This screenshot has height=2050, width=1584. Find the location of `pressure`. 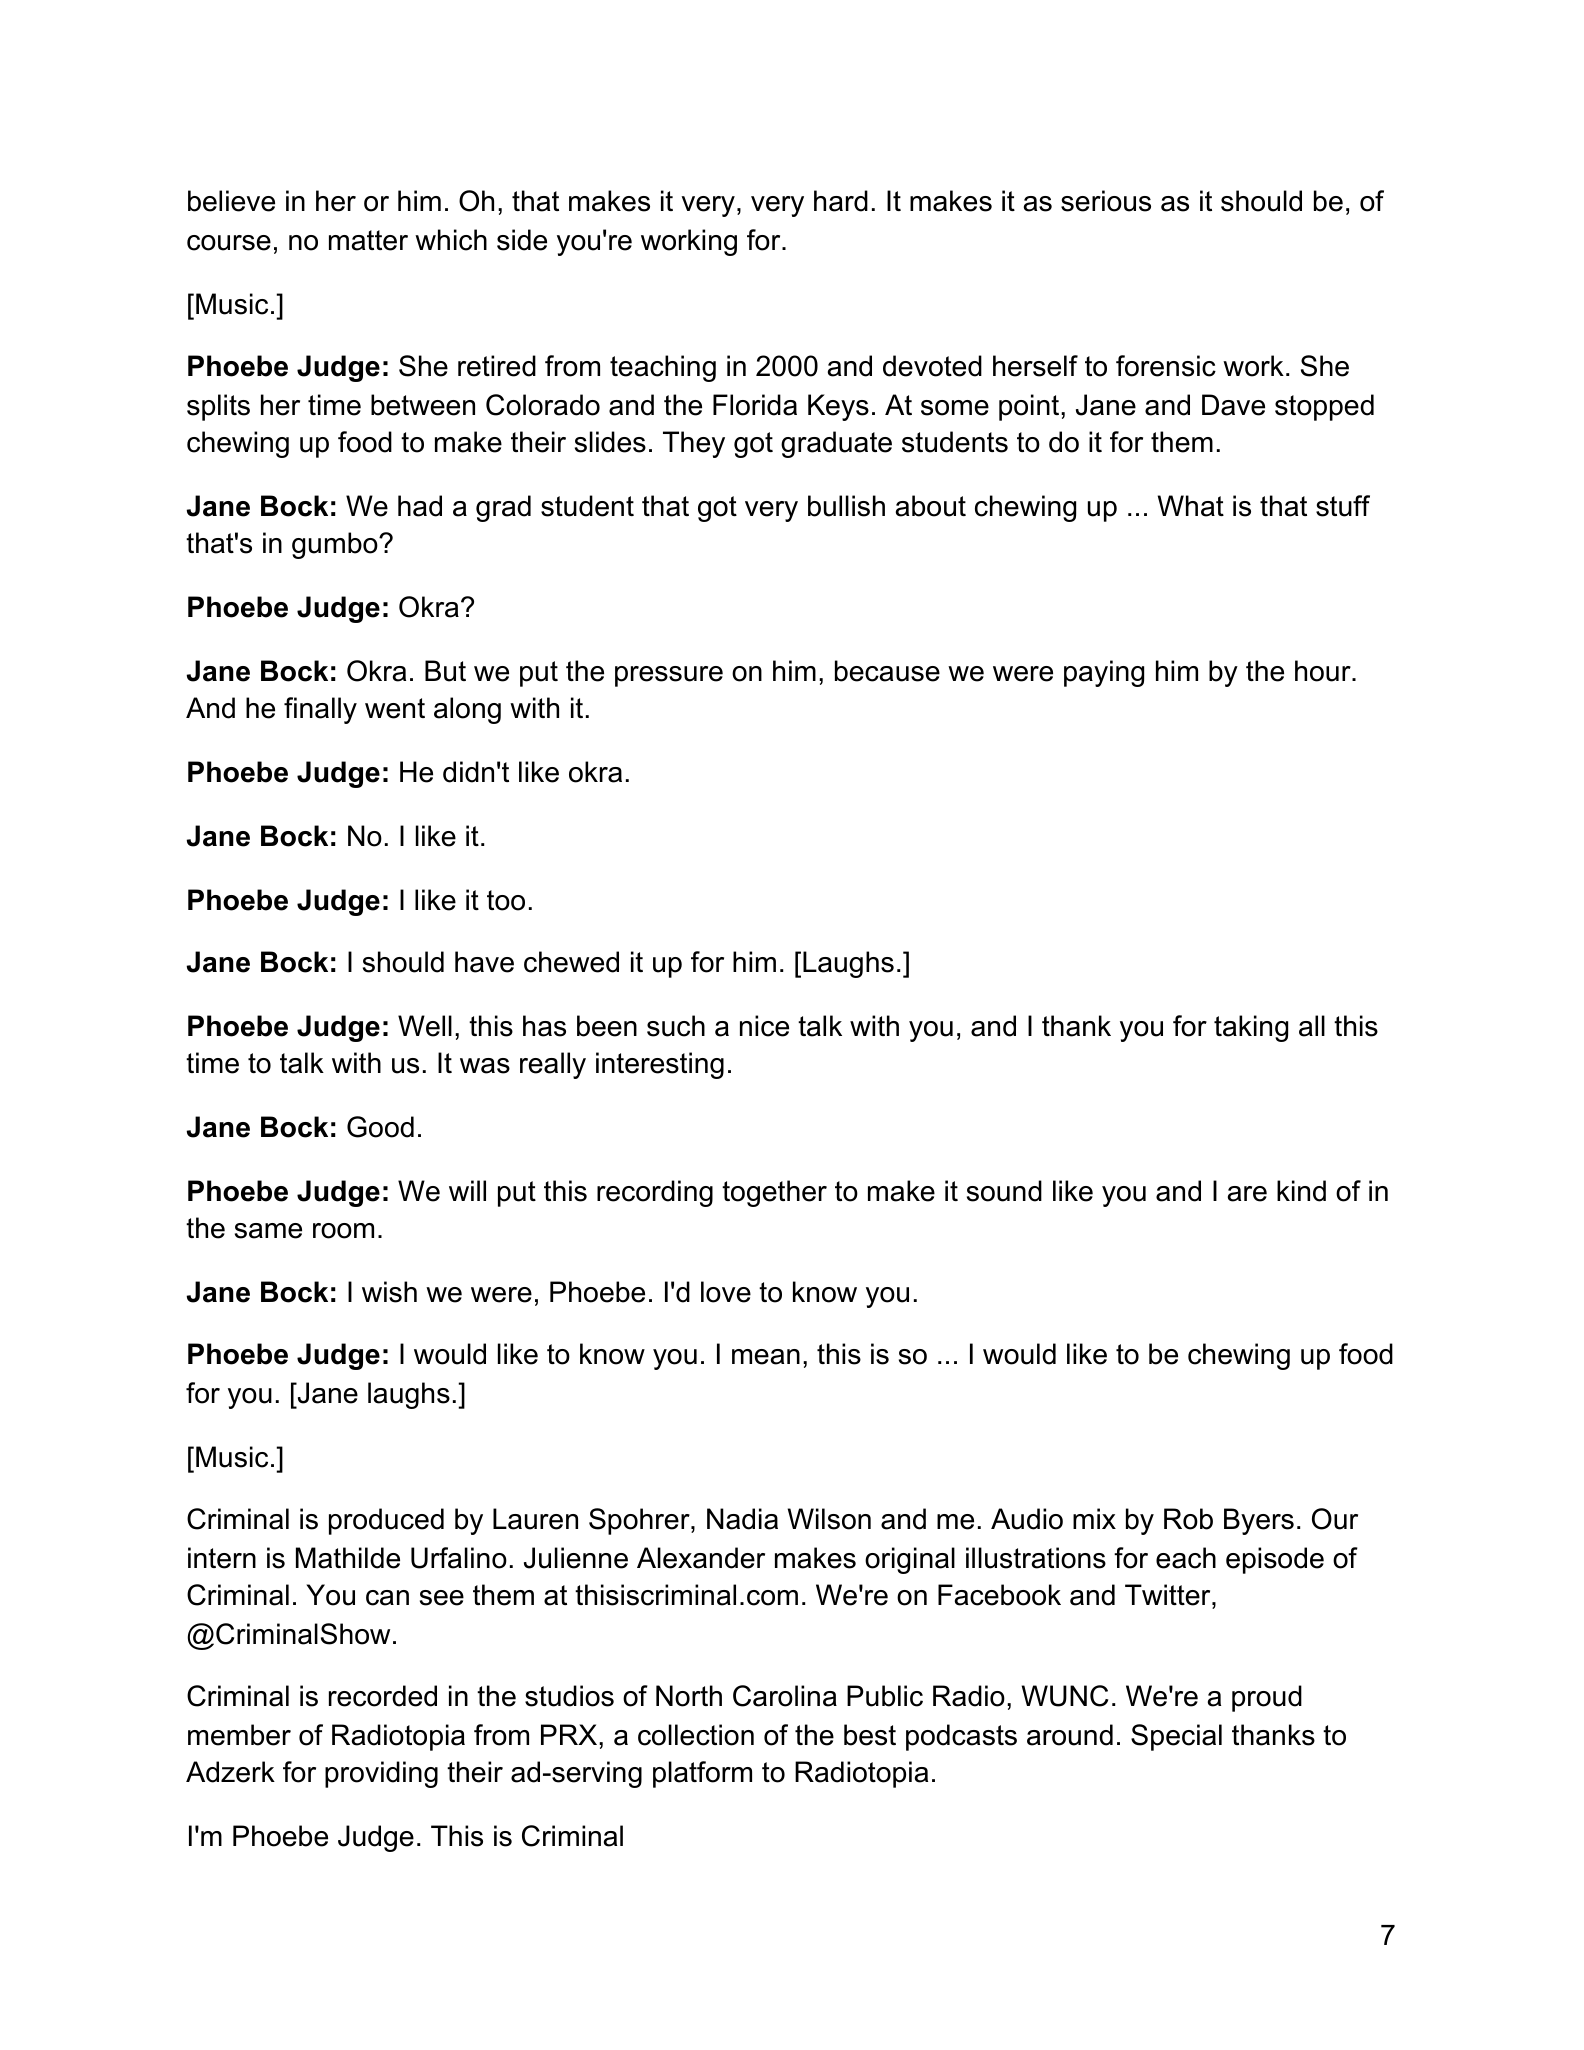

pressure is located at coordinates (669, 676).
